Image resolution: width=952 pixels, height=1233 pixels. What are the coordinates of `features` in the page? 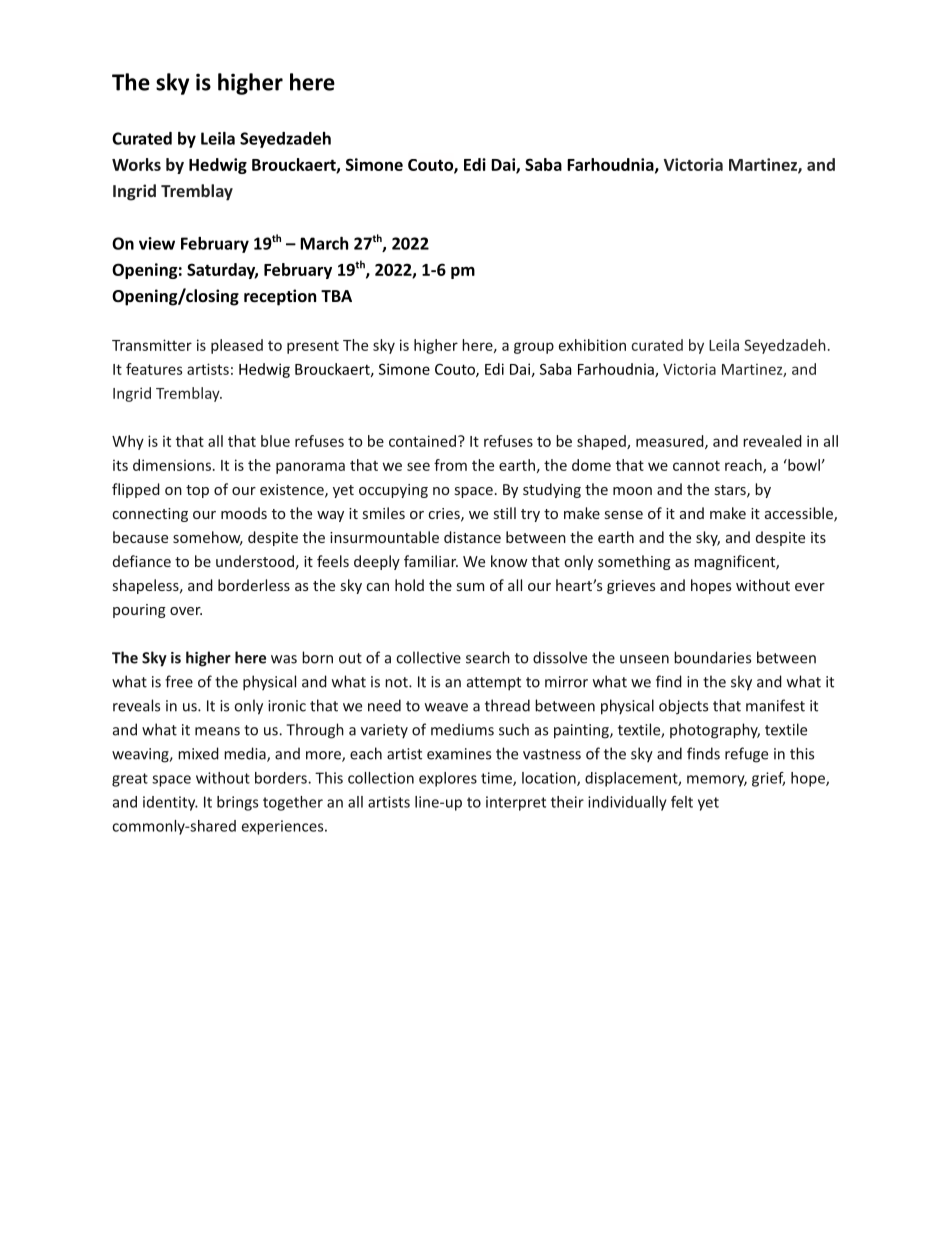 It's located at (154, 369).
